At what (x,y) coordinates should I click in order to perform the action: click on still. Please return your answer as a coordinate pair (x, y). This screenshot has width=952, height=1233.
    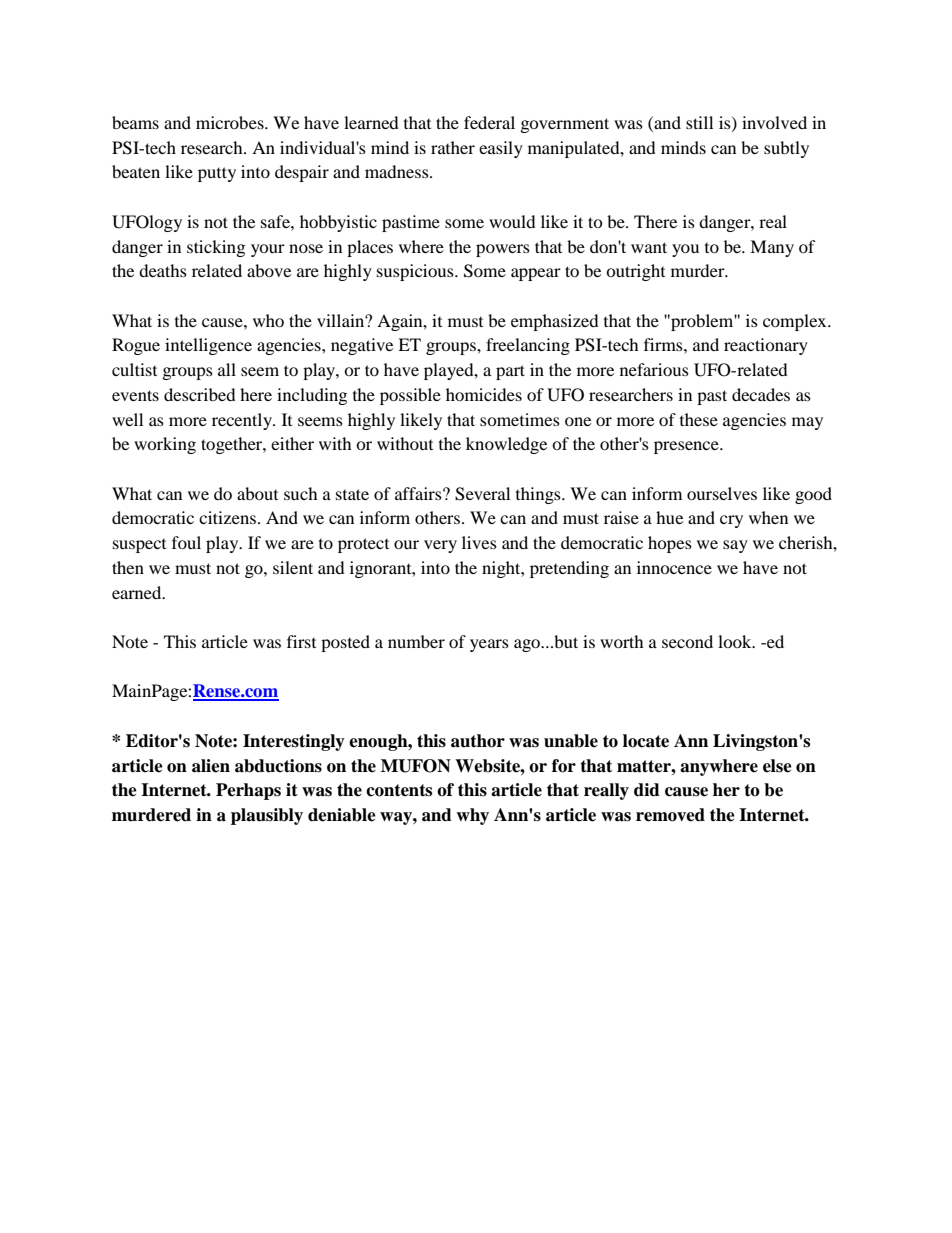
    Looking at the image, I should click on (699, 122).
